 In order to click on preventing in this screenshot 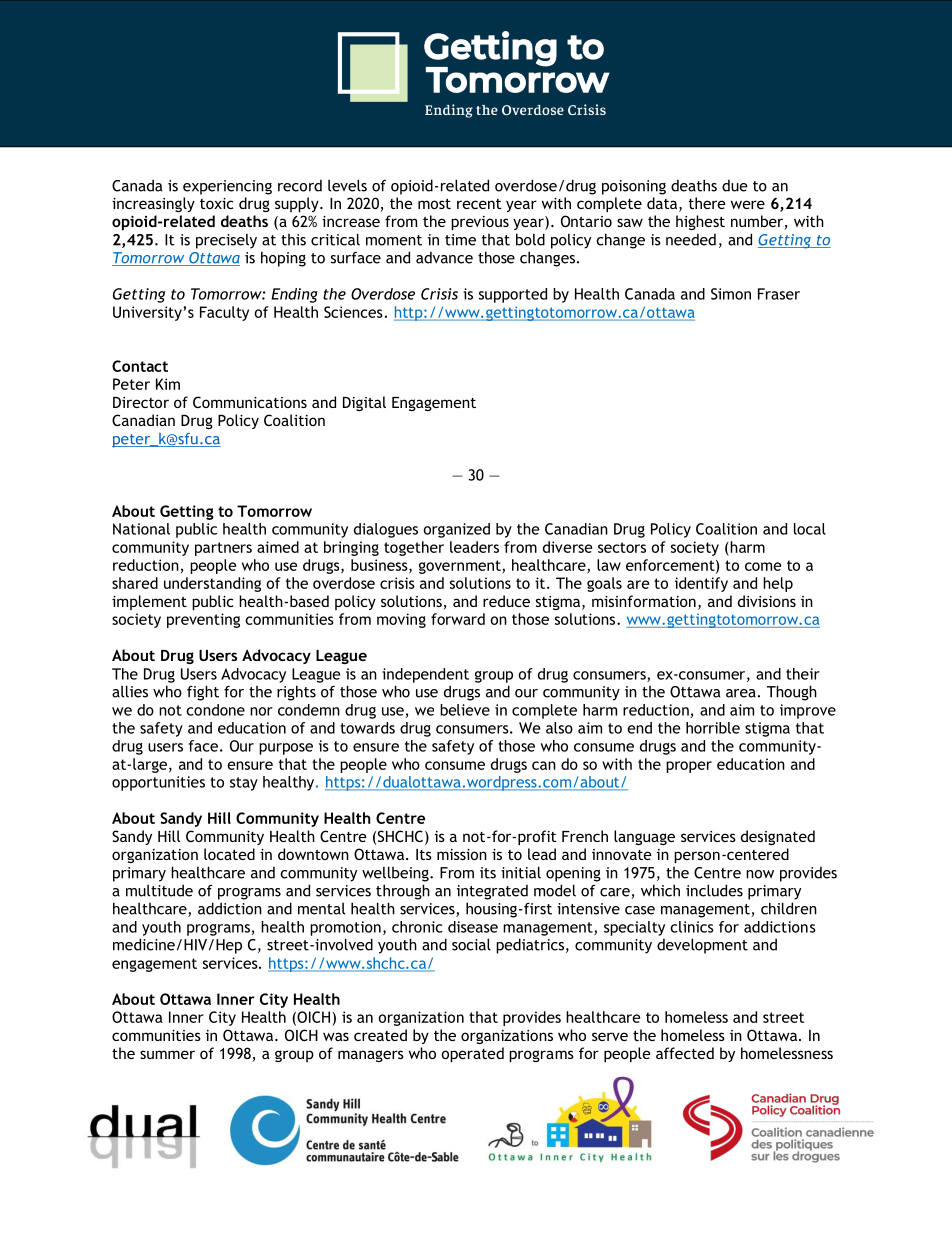, I will do `click(203, 620)`.
